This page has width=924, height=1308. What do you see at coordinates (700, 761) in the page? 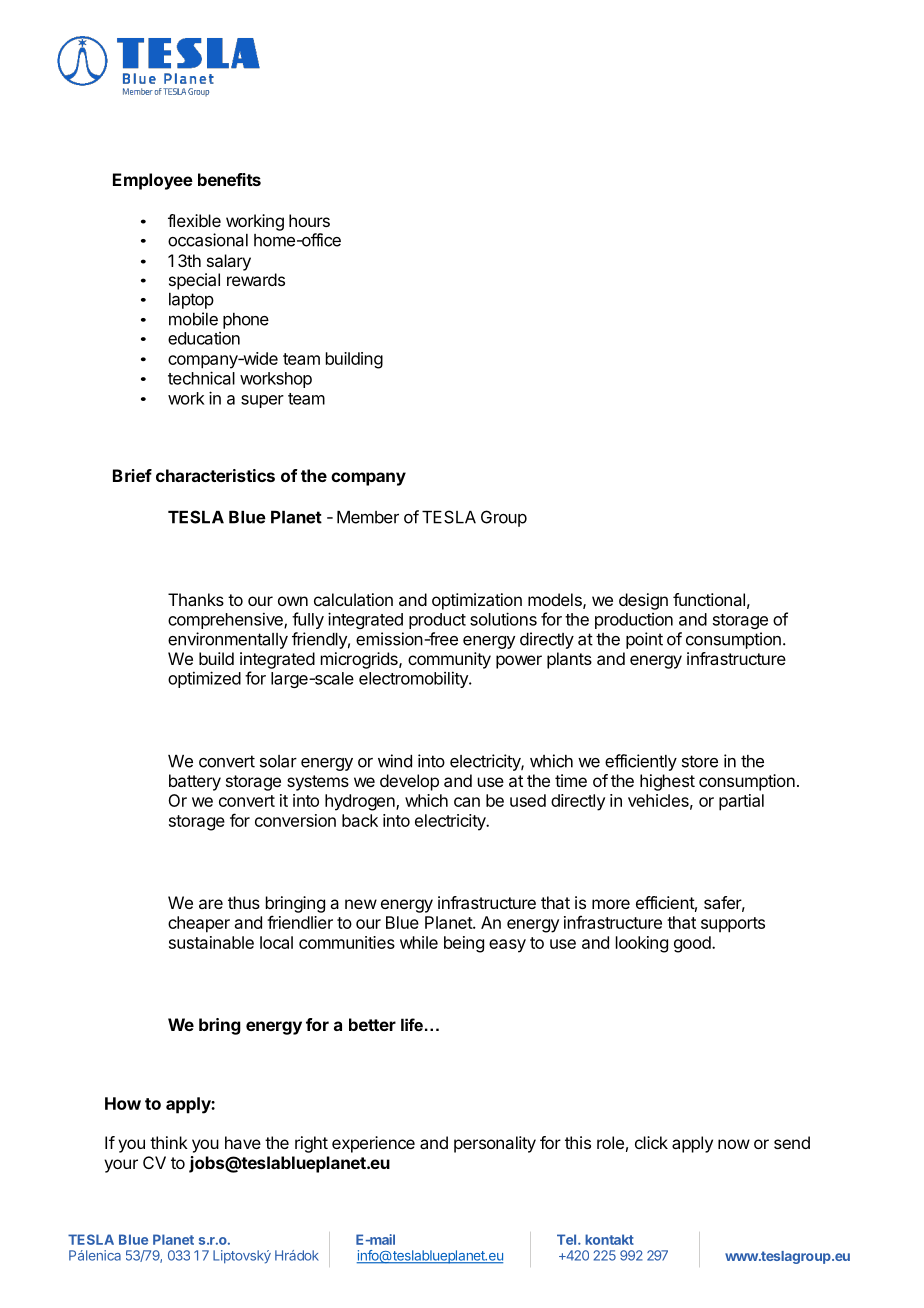
I see `store` at bounding box center [700, 761].
